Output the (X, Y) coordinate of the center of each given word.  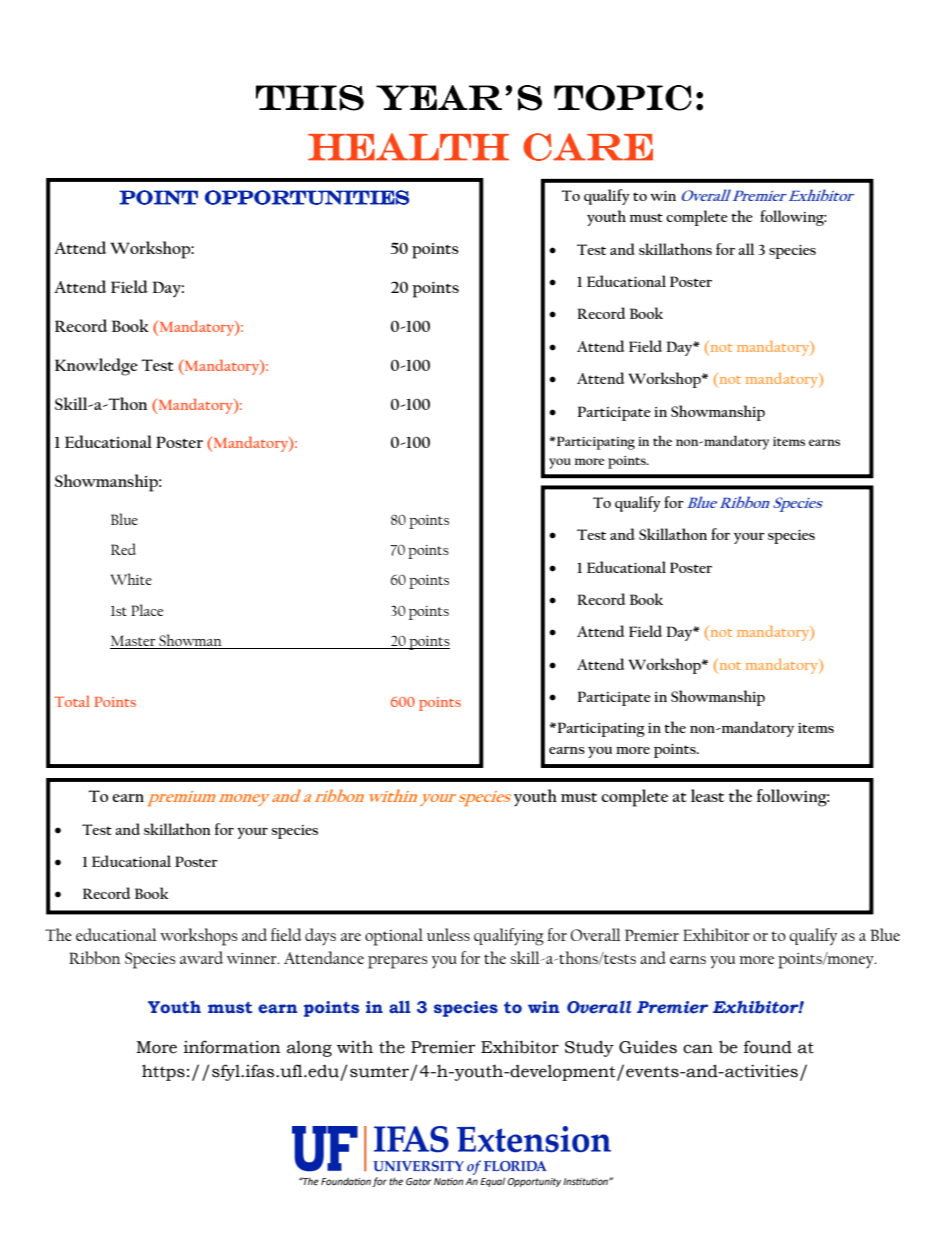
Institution (586, 1181)
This (310, 98)
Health (408, 147)
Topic (623, 98)
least (707, 795)
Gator (419, 1181)
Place (147, 610)
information (232, 1047)
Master (134, 642)
